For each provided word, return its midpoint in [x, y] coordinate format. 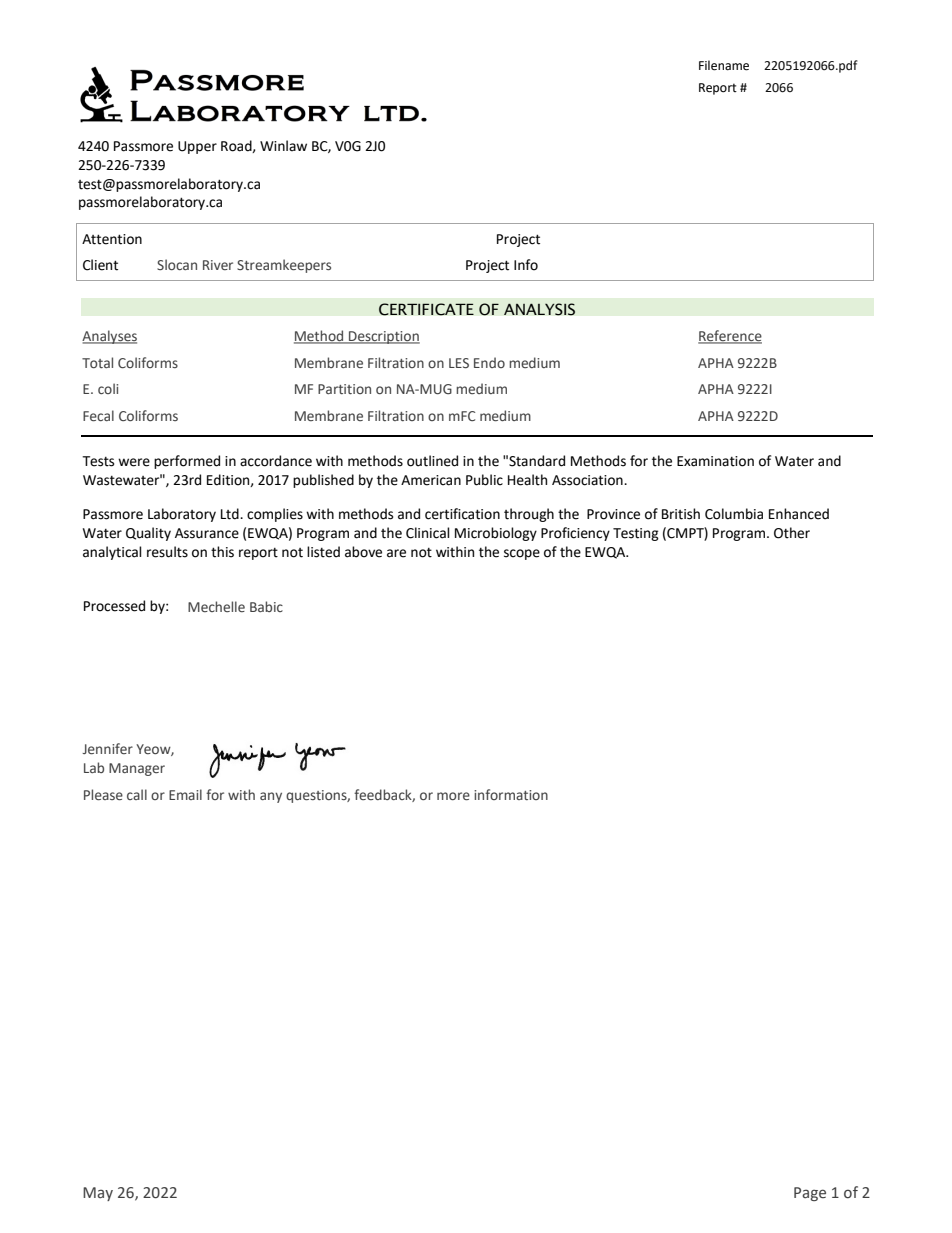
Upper [197, 147]
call [137, 794]
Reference [730, 337]
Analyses [109, 337]
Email [185, 794]
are [396, 553]
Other [792, 533]
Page [810, 1194]
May [98, 1194]
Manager [137, 769]
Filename [724, 65]
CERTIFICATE [426, 309]
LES [459, 363]
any [271, 797]
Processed [114, 606]
